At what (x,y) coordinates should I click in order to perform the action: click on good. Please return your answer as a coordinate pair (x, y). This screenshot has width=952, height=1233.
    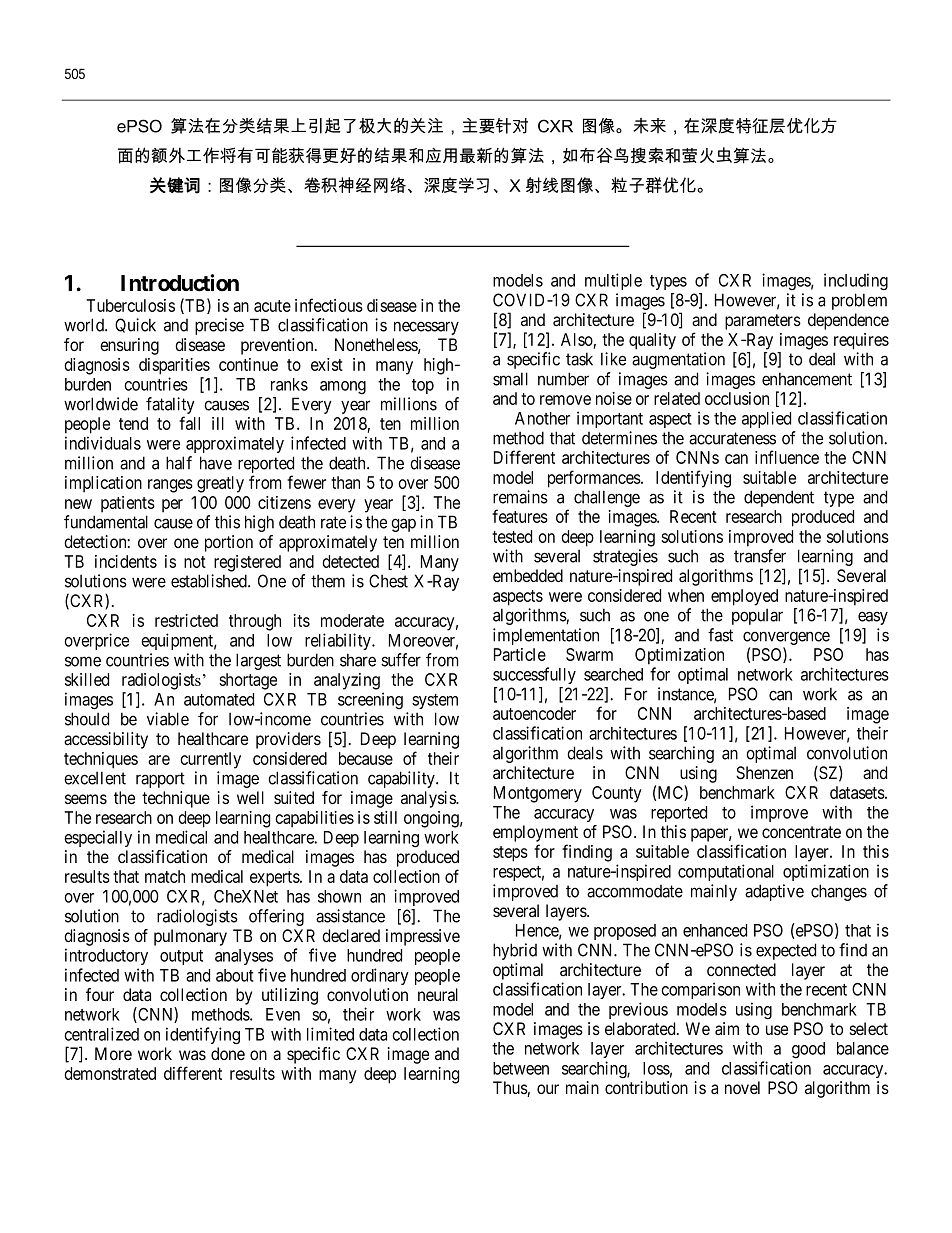
    Looking at the image, I should click on (808, 1050).
